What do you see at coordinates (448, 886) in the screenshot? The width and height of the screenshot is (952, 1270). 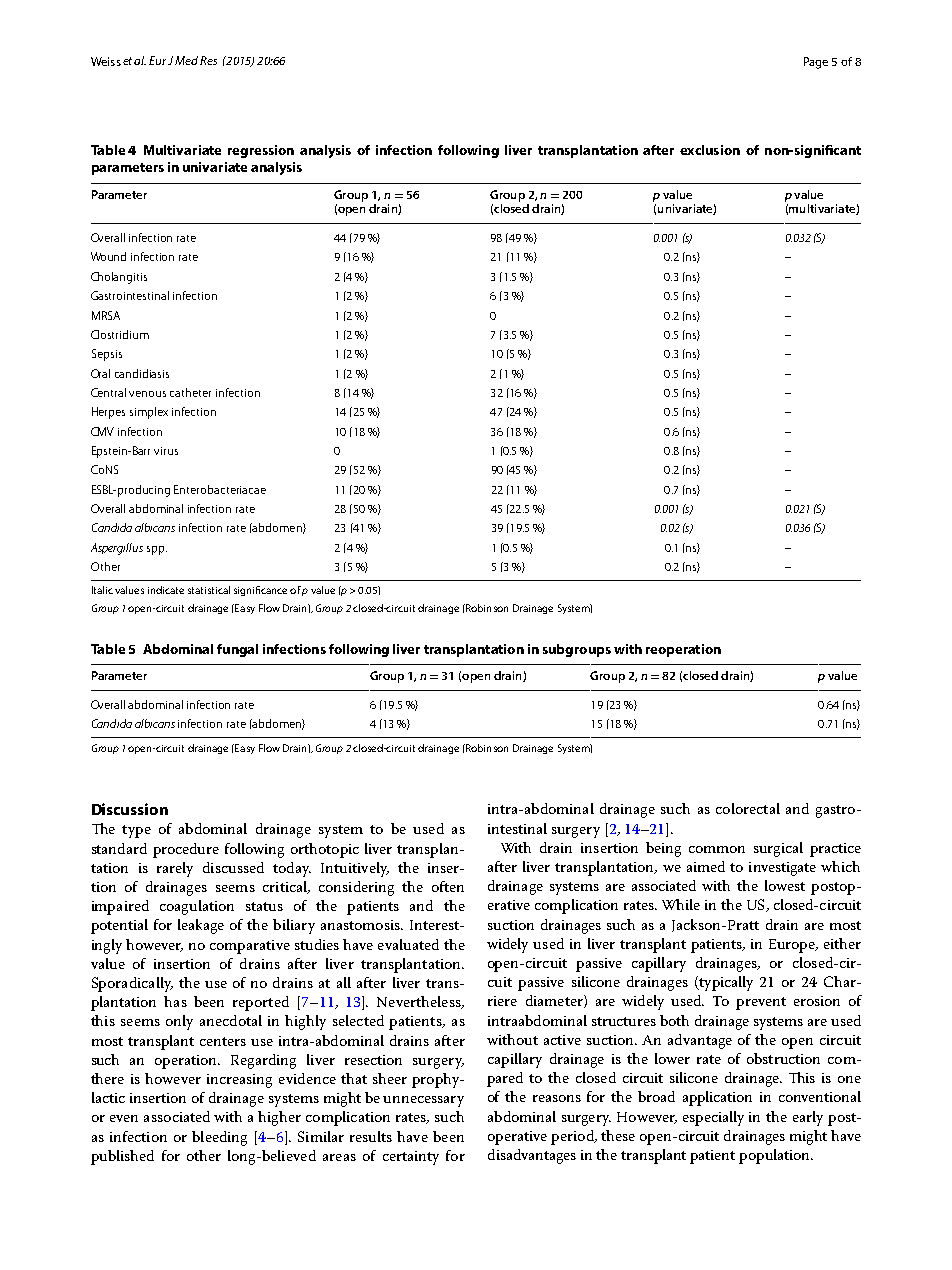 I see `often` at bounding box center [448, 886].
